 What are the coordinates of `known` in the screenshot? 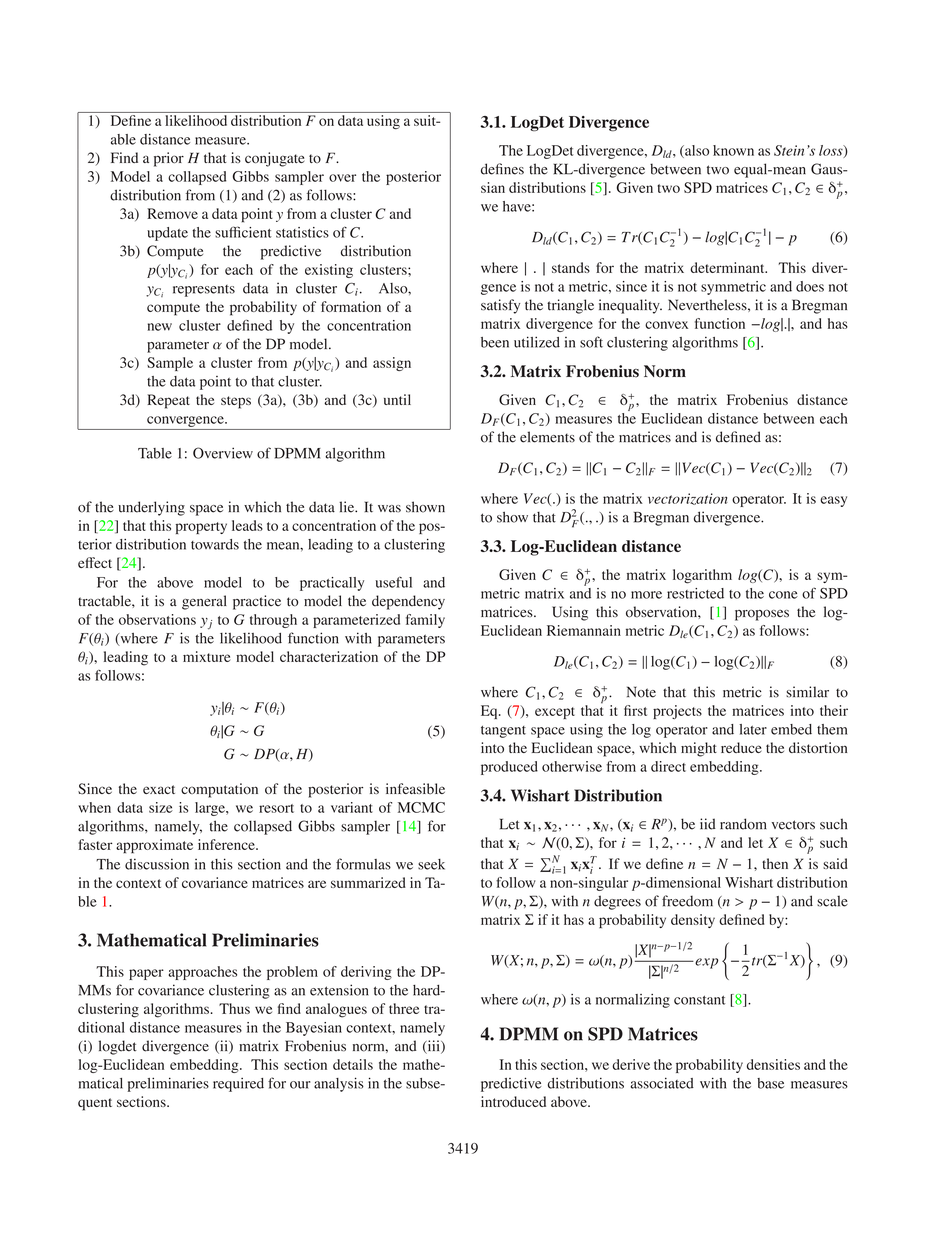 It's located at (733, 150).
